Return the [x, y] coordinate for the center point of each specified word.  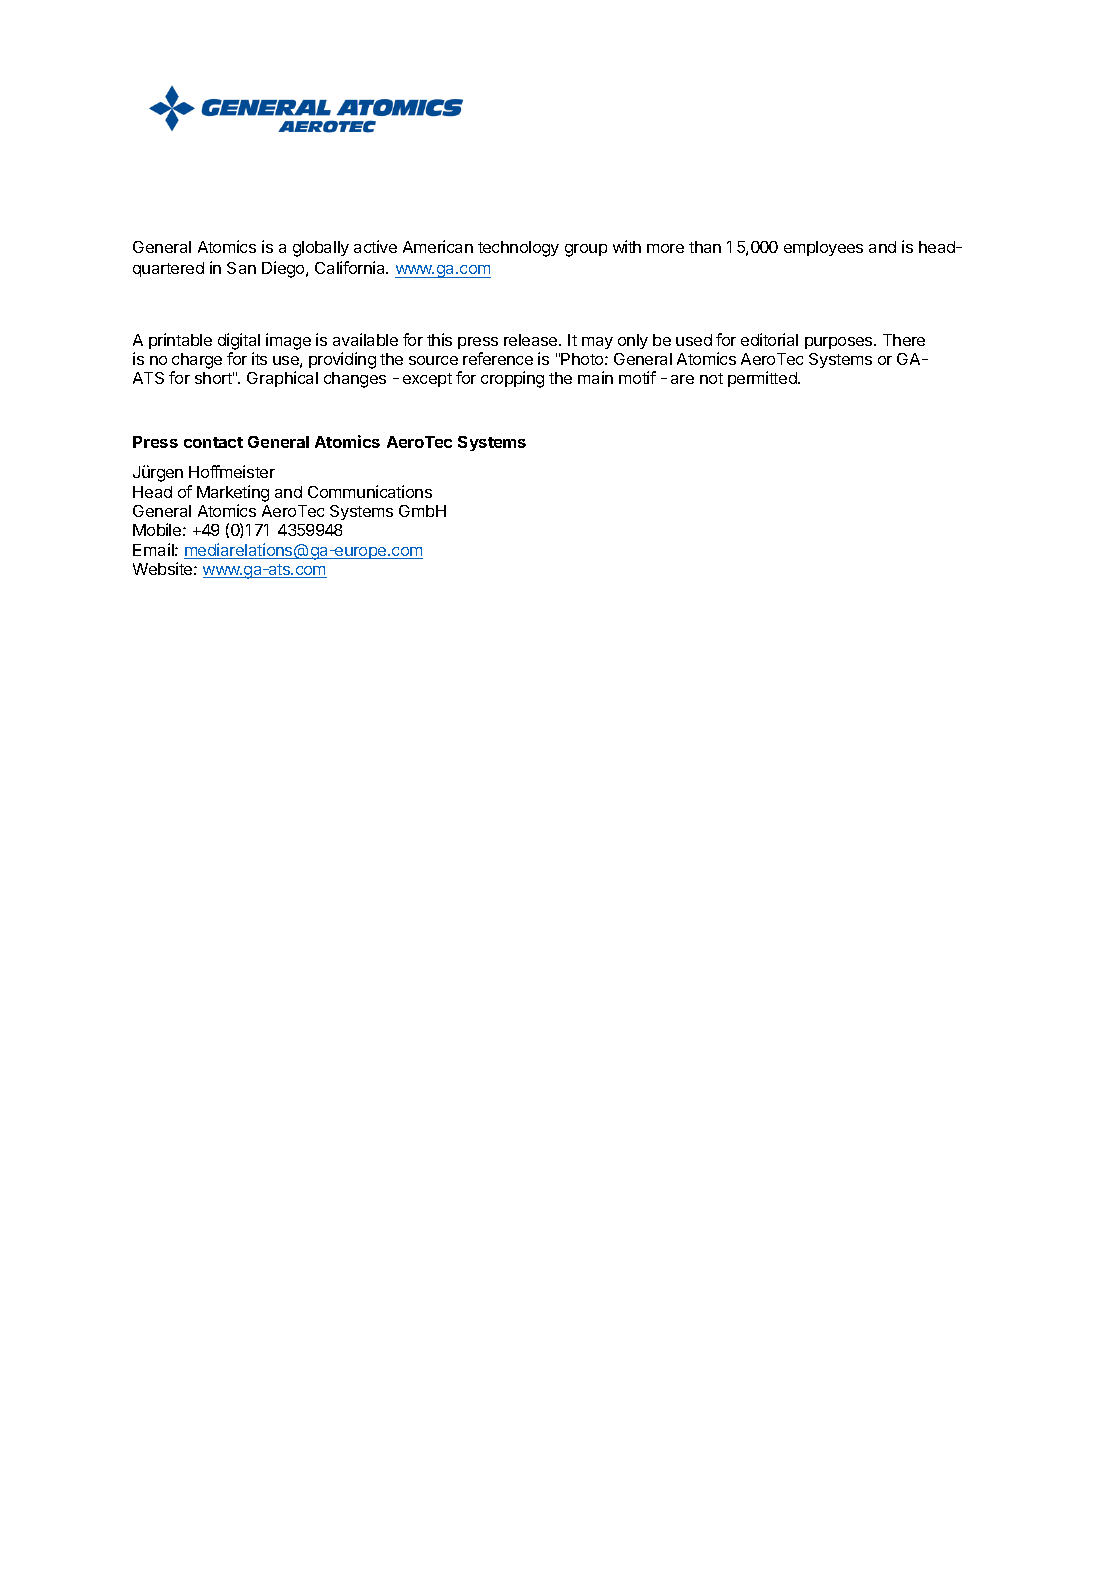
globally [321, 249]
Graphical [282, 379]
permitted [763, 379]
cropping [512, 379]
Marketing [233, 493]
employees [823, 248]
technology [518, 249]
